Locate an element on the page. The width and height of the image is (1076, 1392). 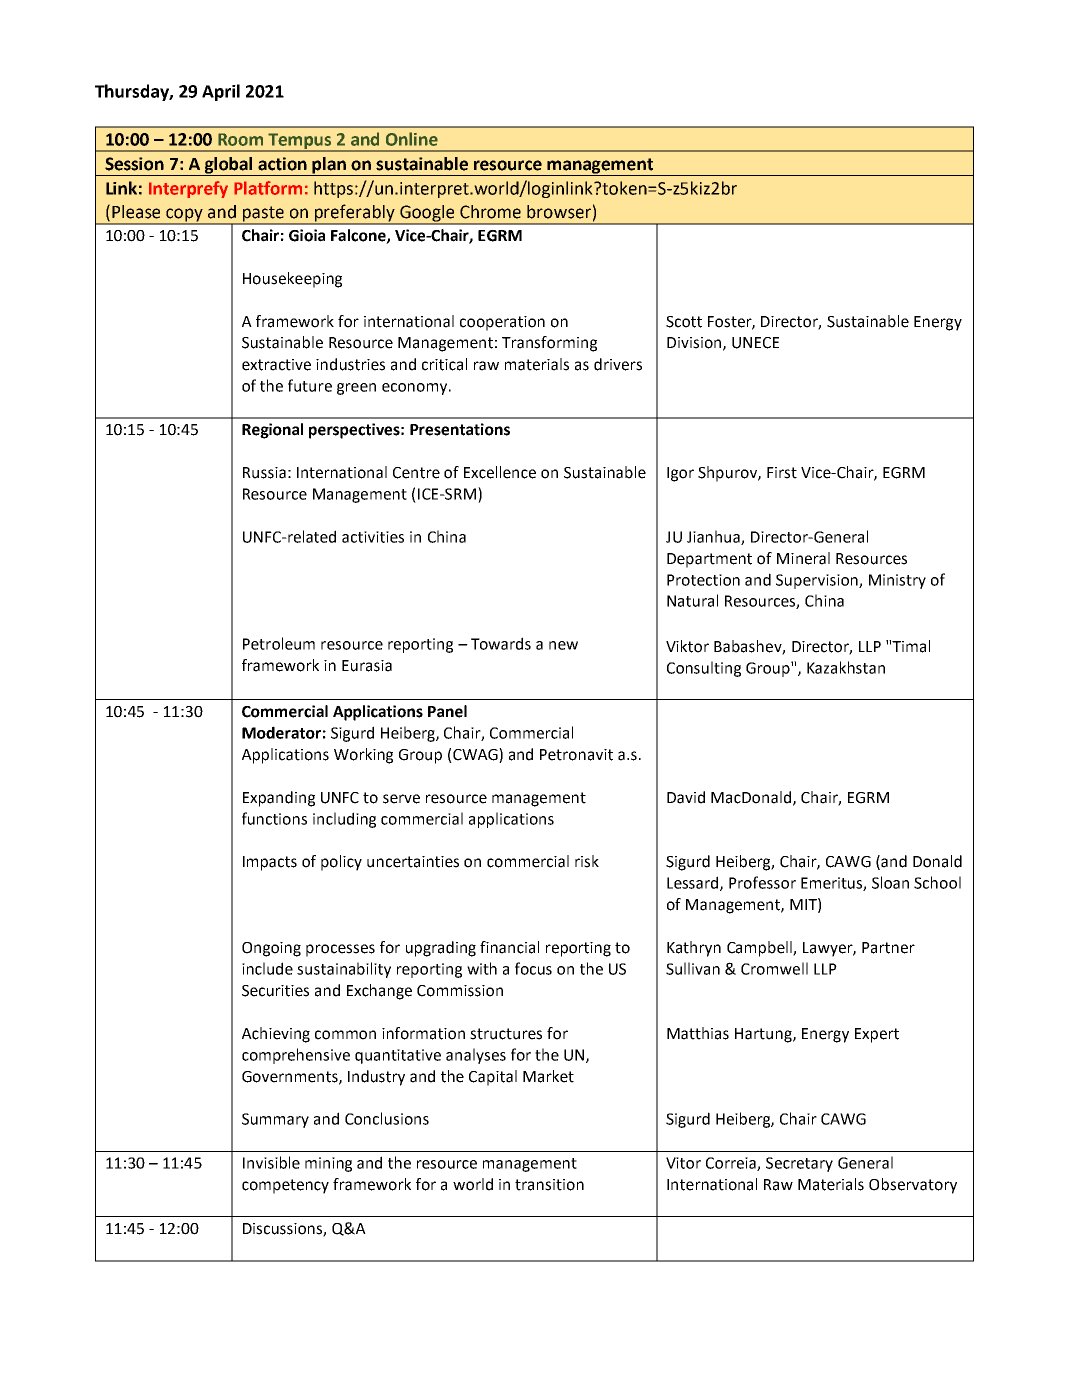
Kazakhstan is located at coordinates (846, 667).
